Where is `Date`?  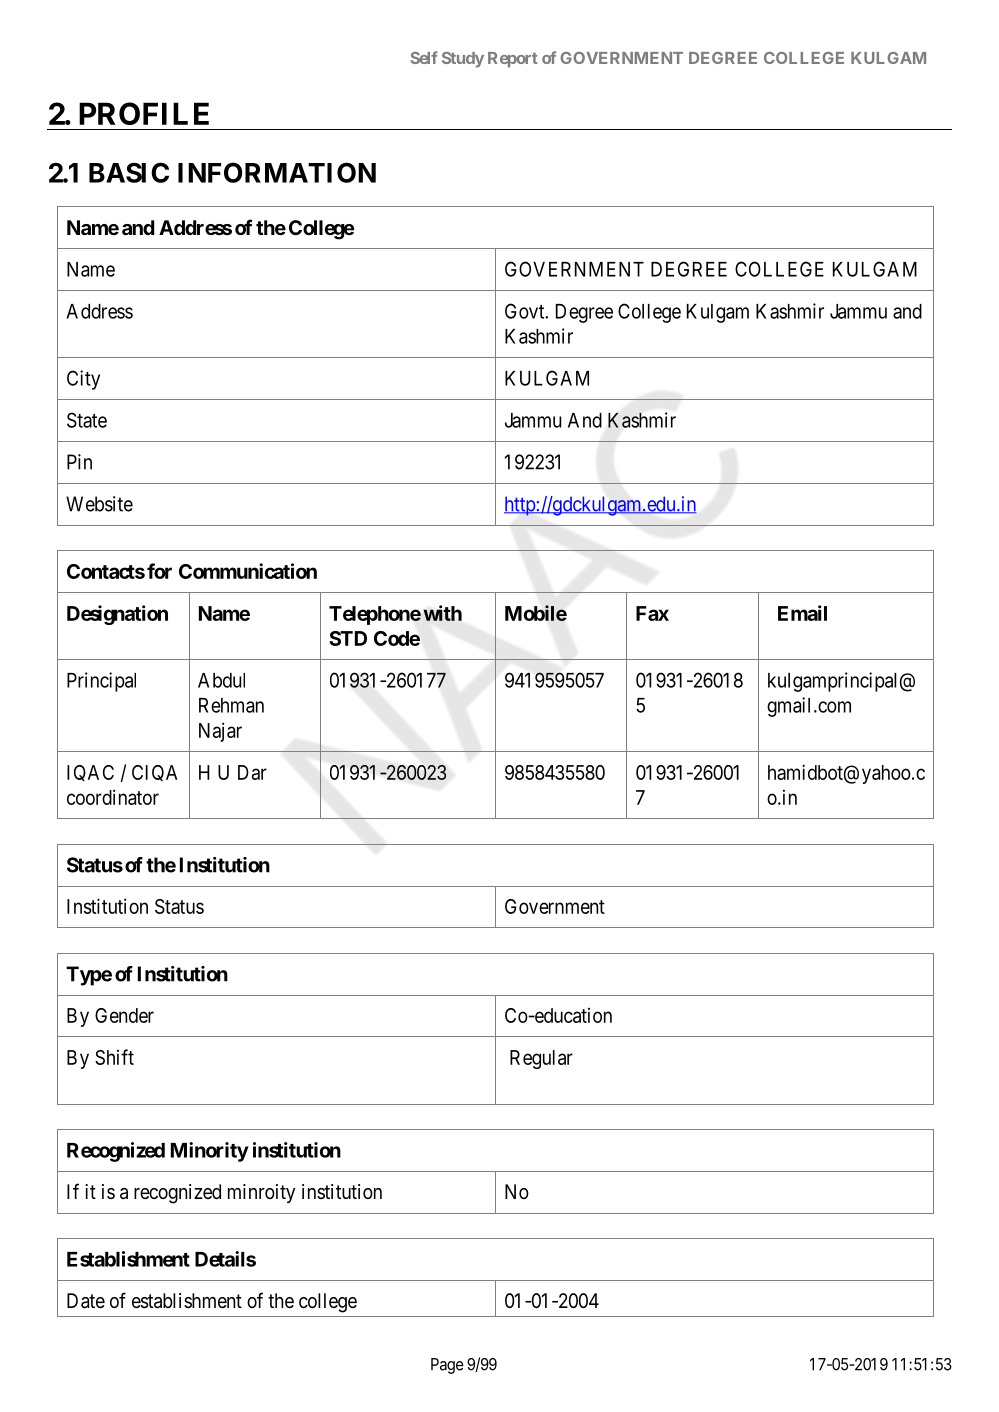
Date is located at coordinates (86, 1301).
